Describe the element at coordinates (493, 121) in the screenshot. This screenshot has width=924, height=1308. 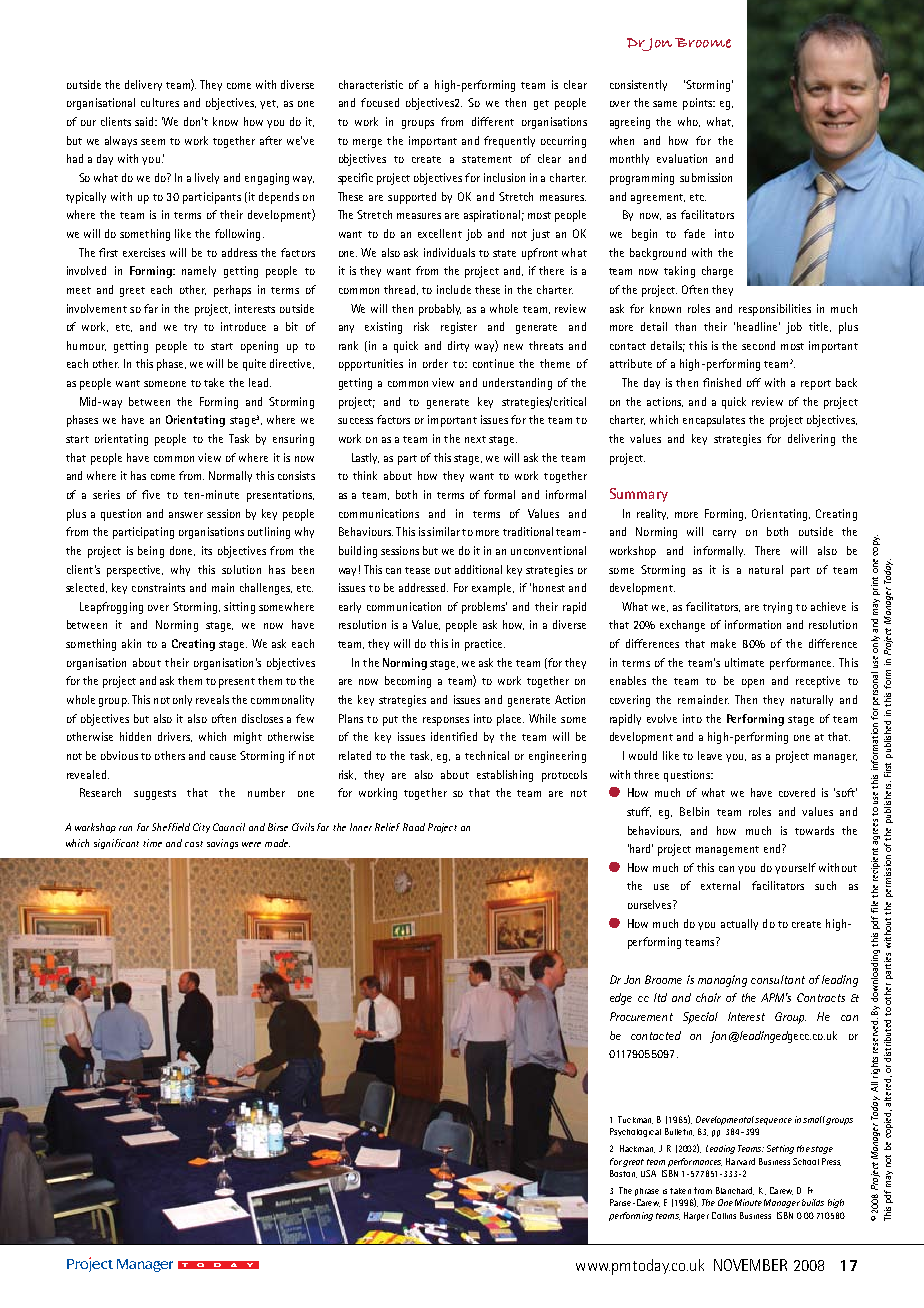
I see `different` at that location.
